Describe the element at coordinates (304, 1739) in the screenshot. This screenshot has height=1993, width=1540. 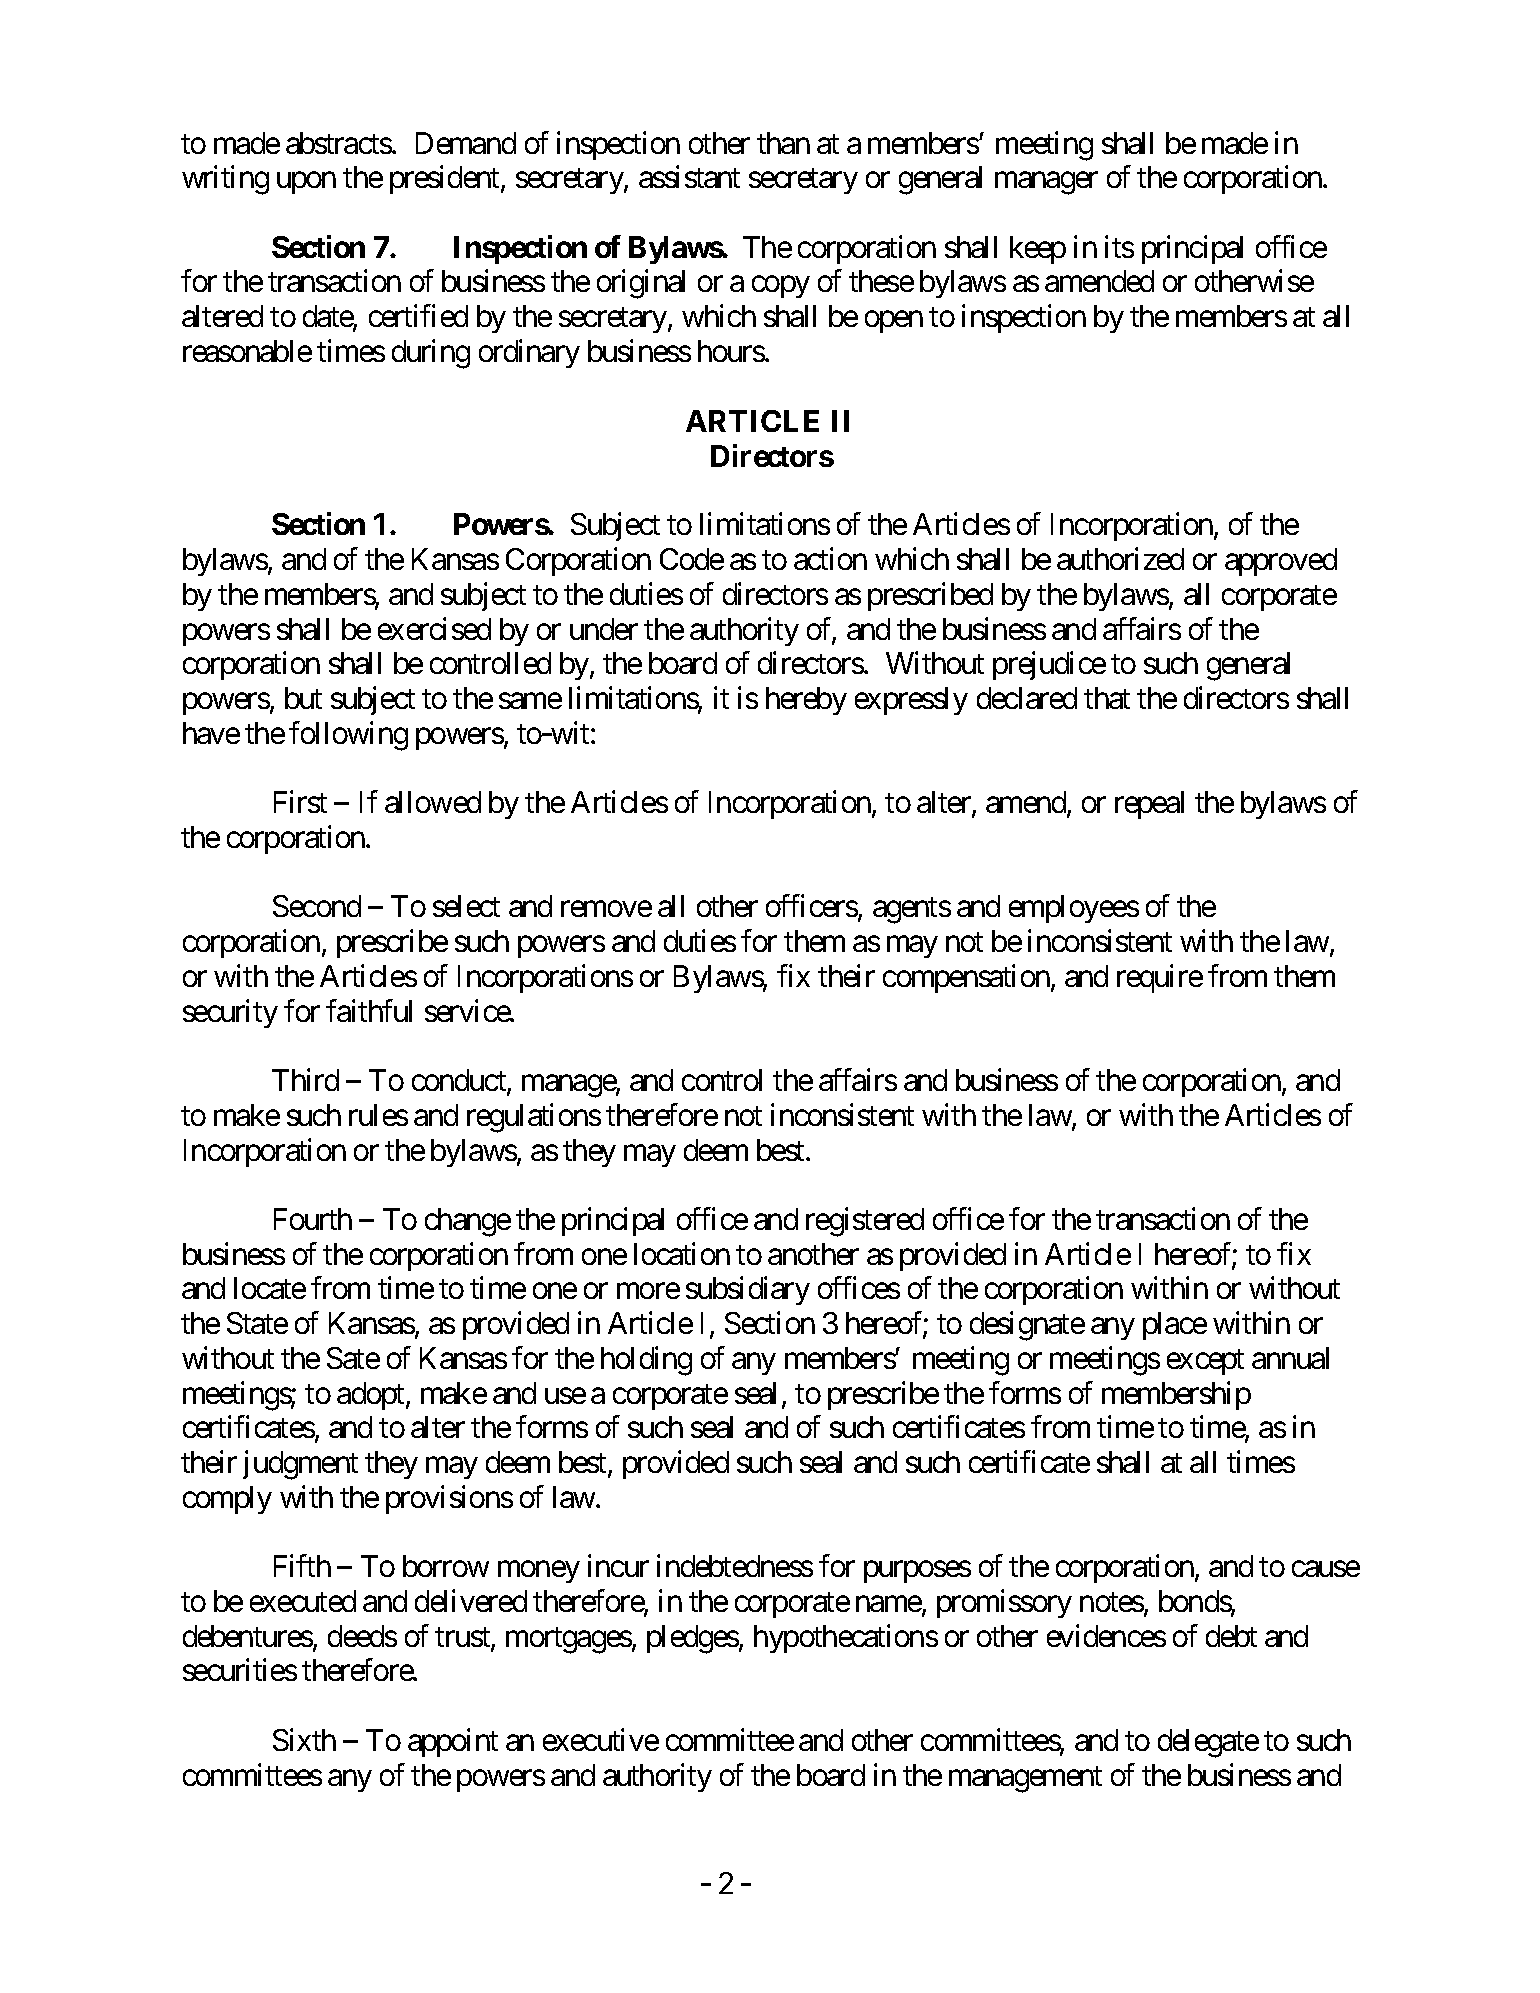
I see `Sixth` at that location.
